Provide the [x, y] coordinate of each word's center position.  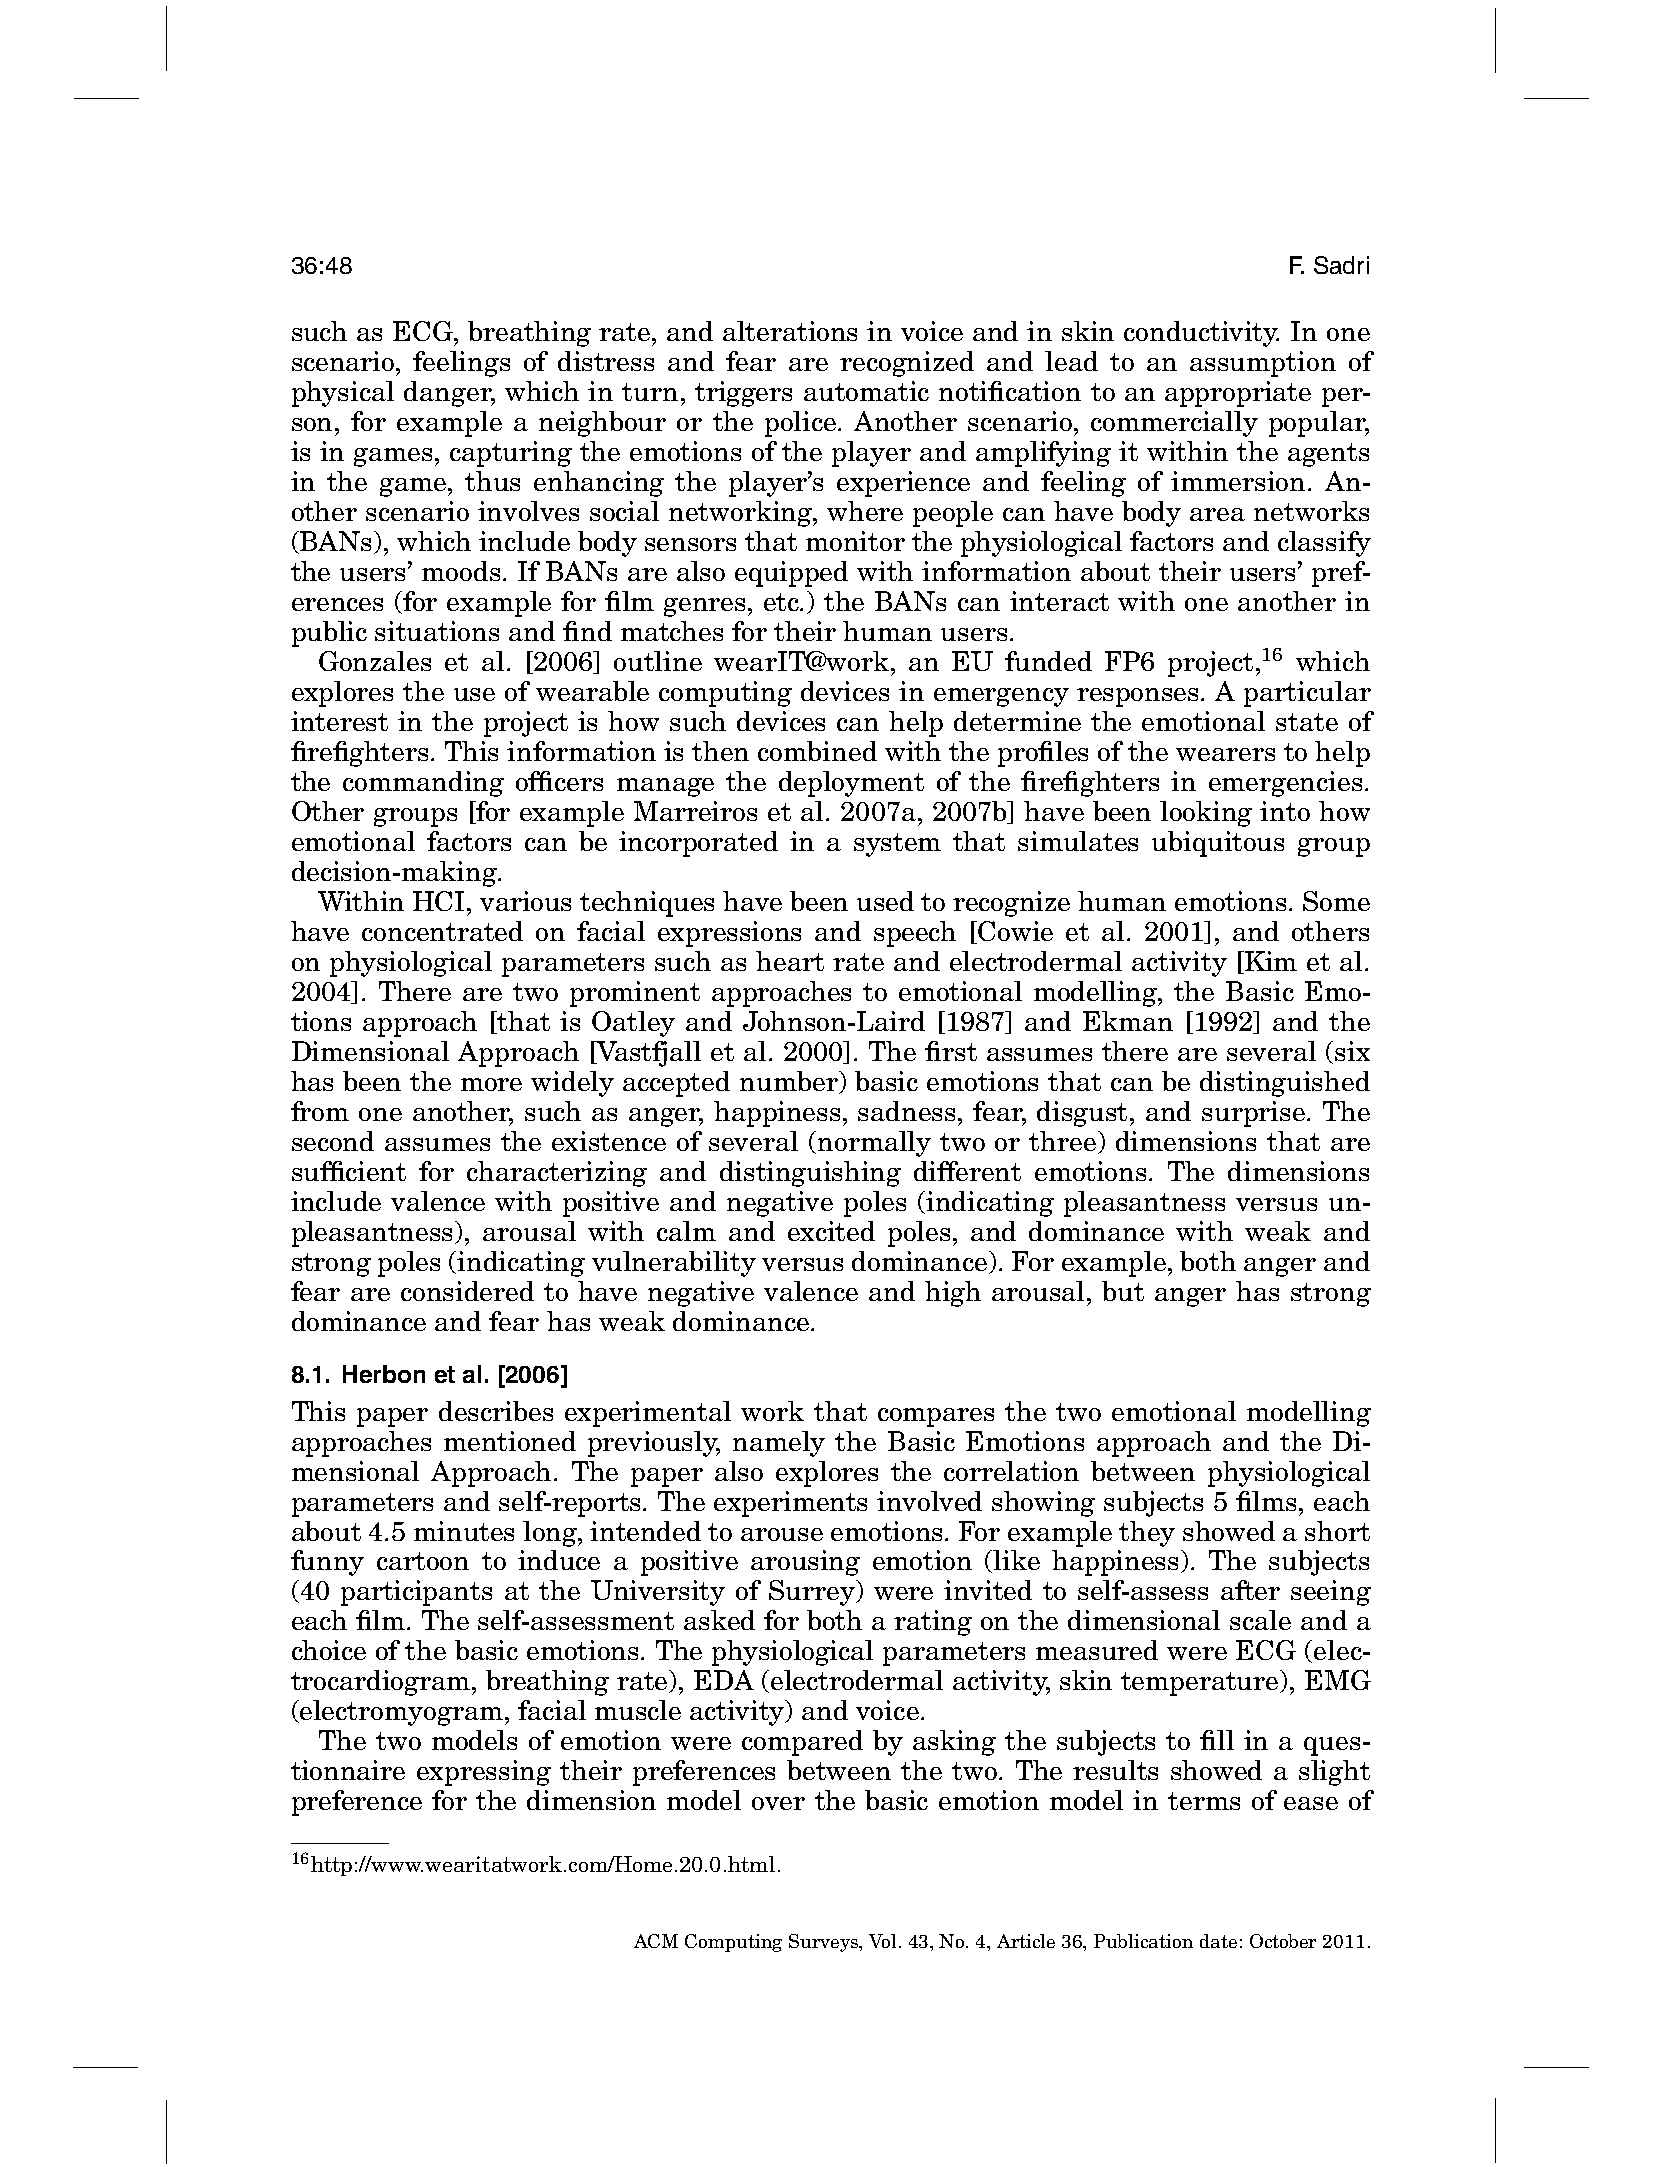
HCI [440, 901]
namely [779, 1444]
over [778, 1803]
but [1123, 1291]
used [885, 901]
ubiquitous [1218, 844]
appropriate [1238, 394]
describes [496, 1411]
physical [343, 394]
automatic [866, 391]
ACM [656, 1941]
